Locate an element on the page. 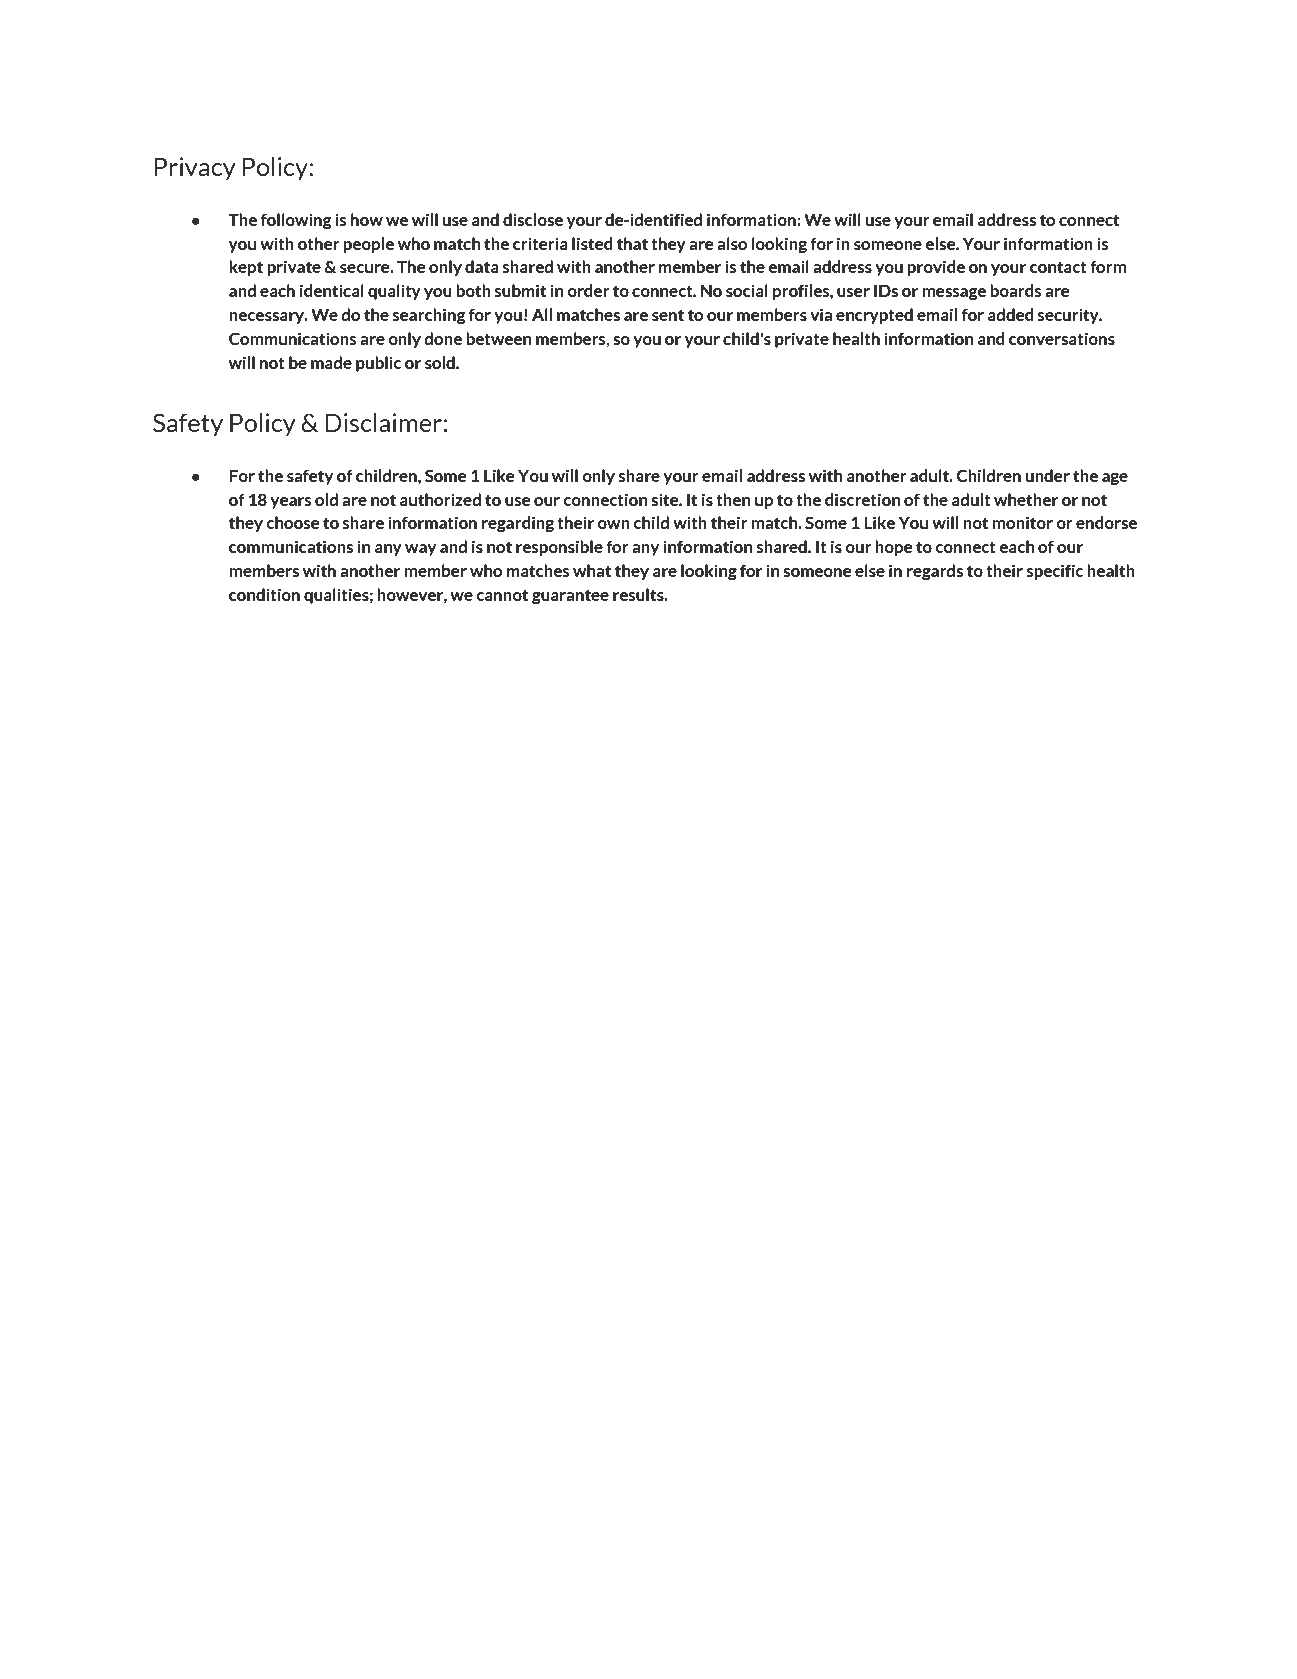 This page has height=1679, width=1297. under is located at coordinates (1048, 475).
